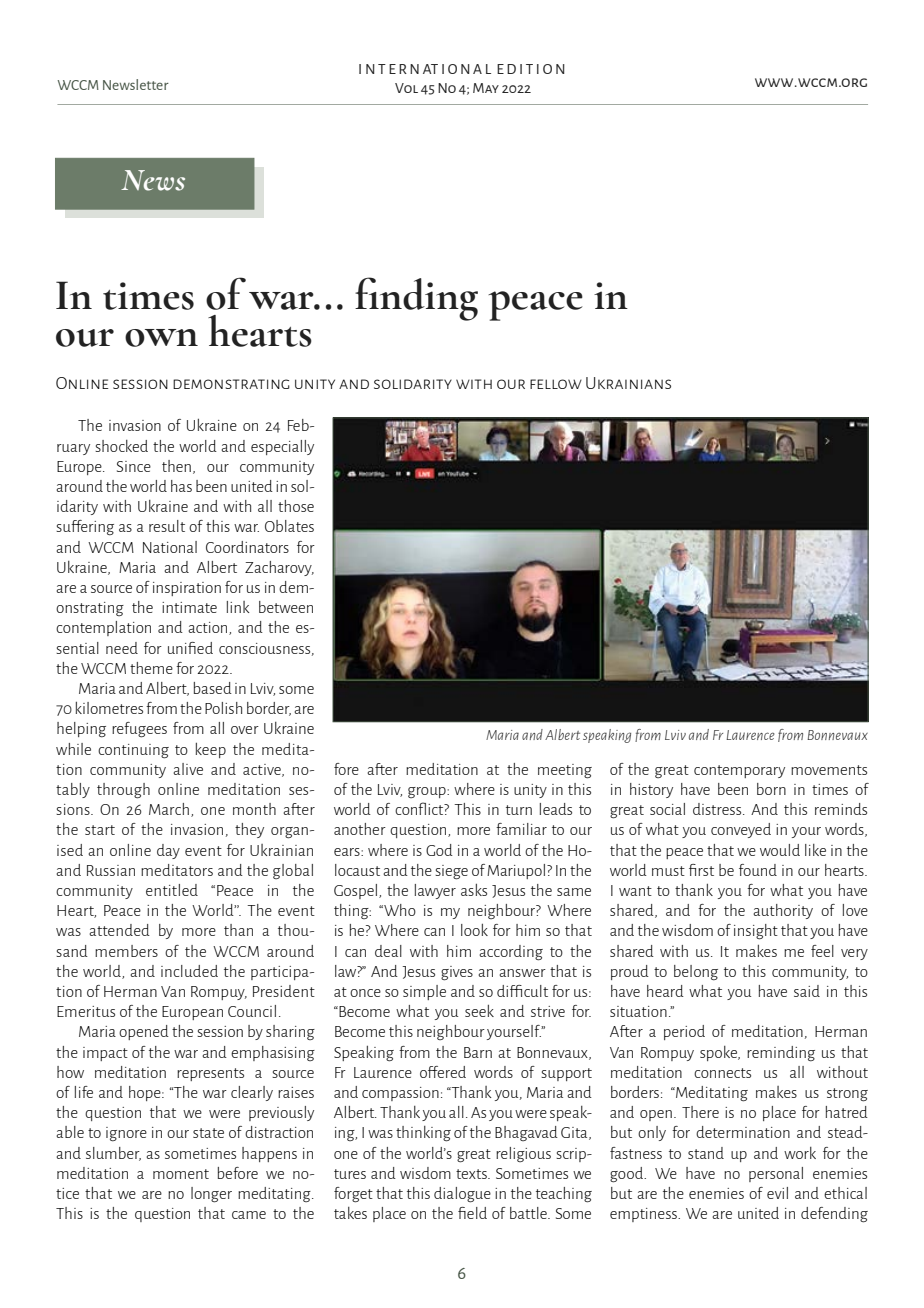  Describe the element at coordinates (161, 338) in the screenshot. I see `own` at that location.
